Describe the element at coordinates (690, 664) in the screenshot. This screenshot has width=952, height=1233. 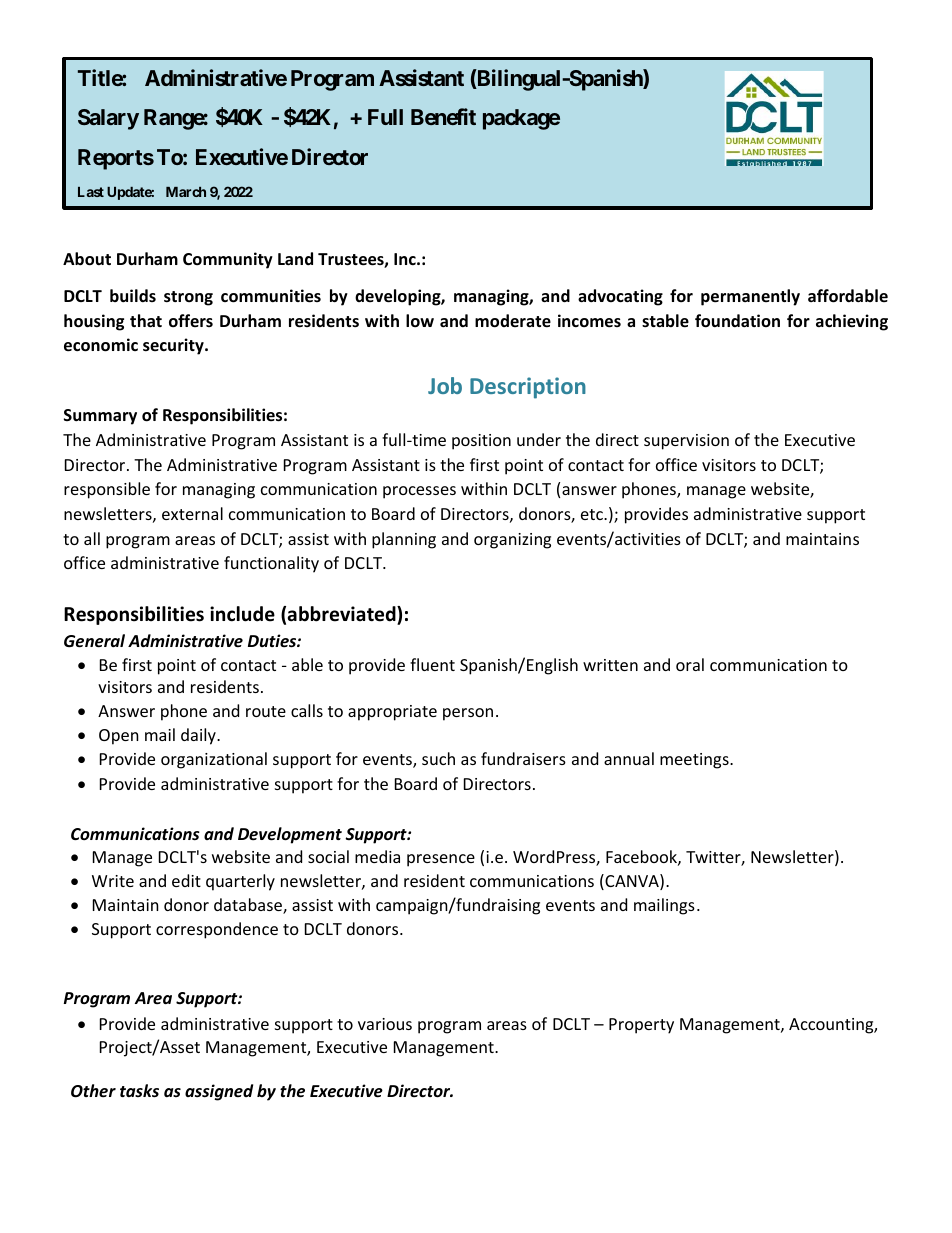
I see `oral` at that location.
